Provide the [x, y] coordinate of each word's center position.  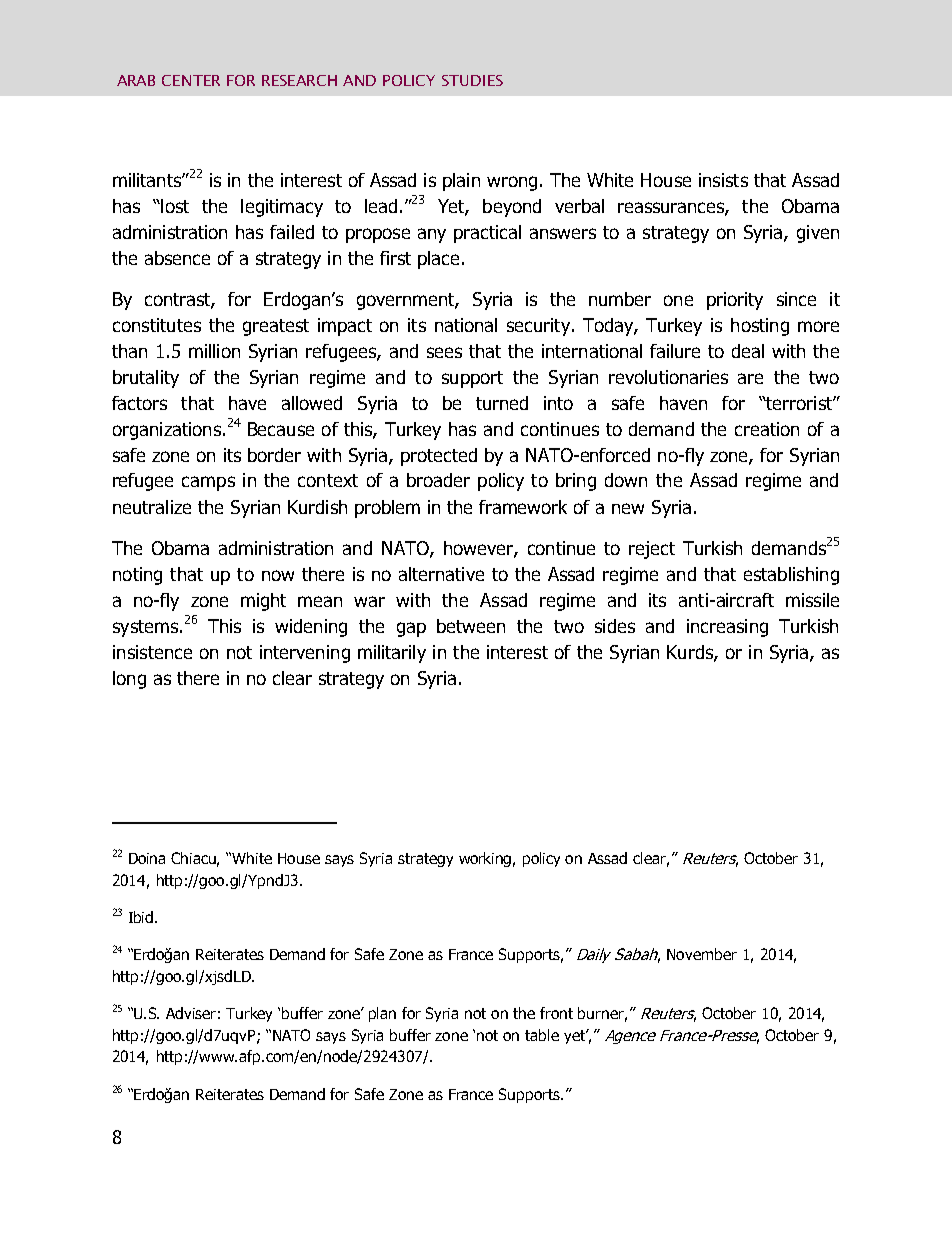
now [278, 575]
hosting [760, 327]
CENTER [191, 80]
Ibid [142, 917]
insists [723, 180]
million [214, 351]
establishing [791, 576]
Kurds [691, 653]
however [479, 549]
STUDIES [472, 80]
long [129, 680]
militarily [392, 654]
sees [444, 352]
